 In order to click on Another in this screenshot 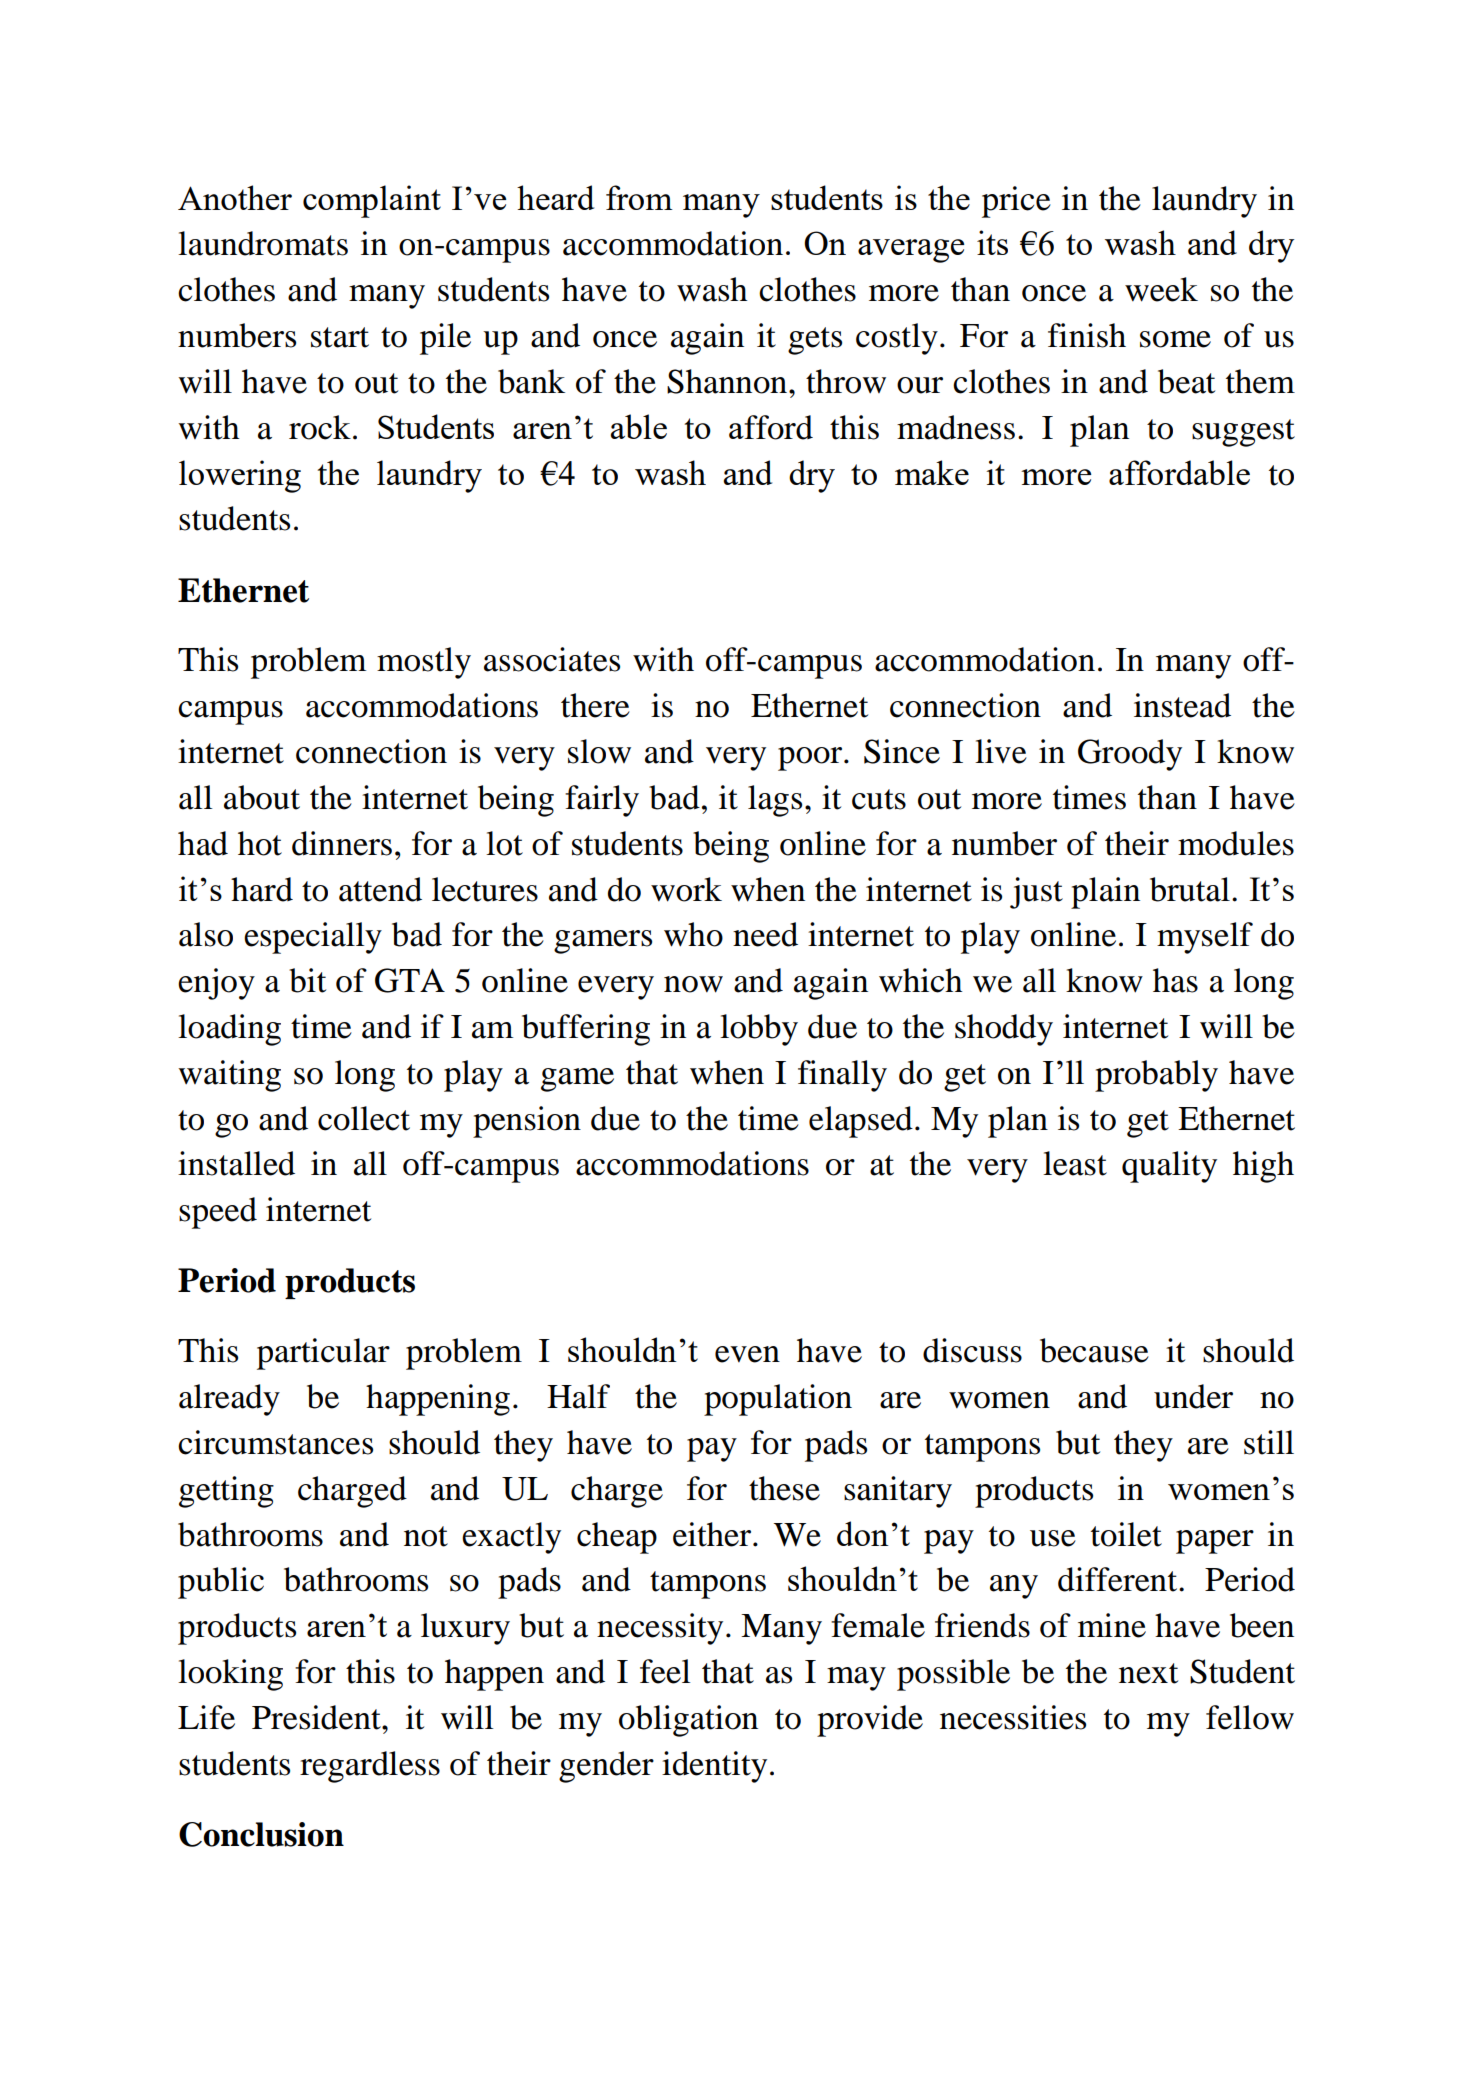, I will do `click(235, 197)`.
